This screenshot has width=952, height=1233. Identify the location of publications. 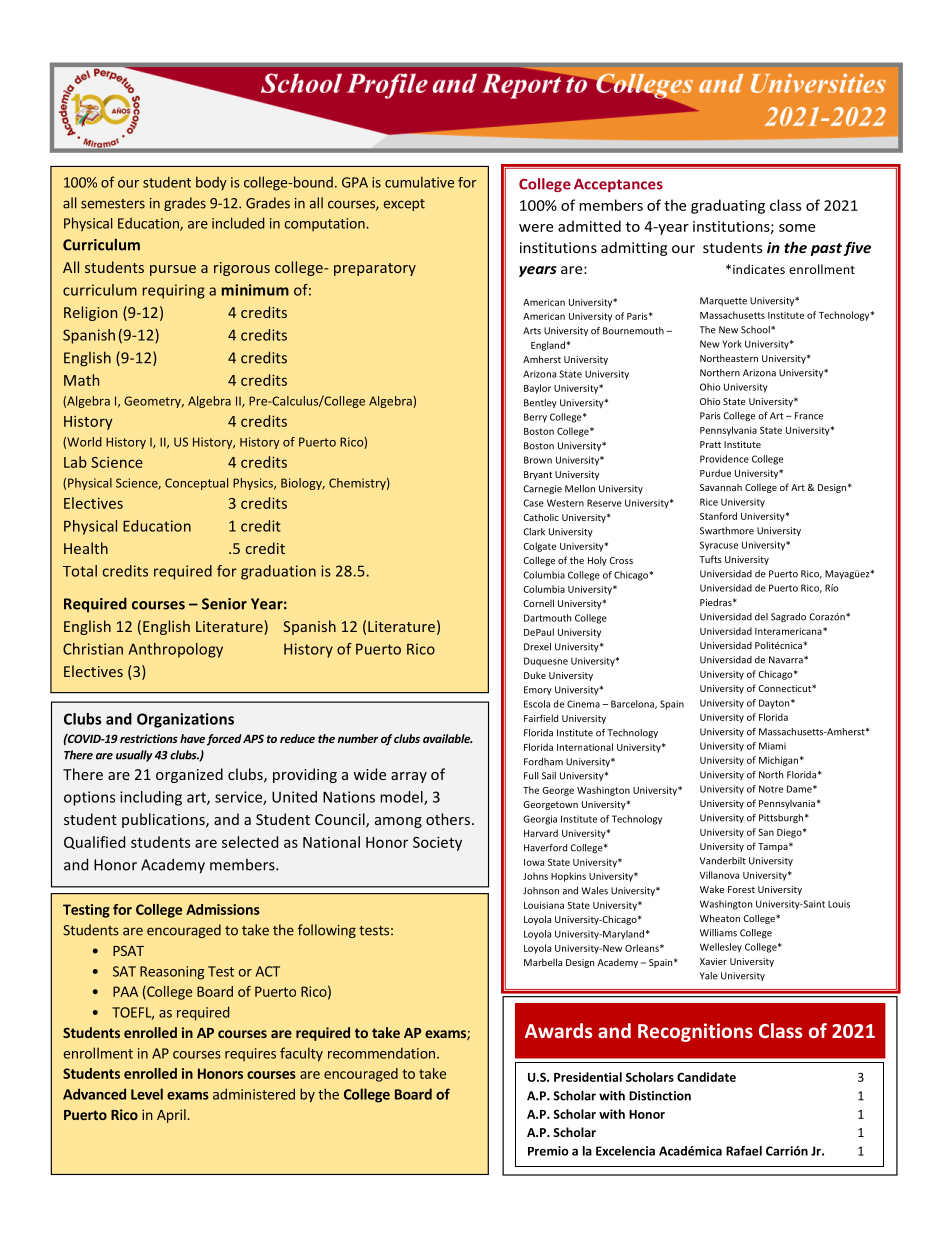
(164, 820).
